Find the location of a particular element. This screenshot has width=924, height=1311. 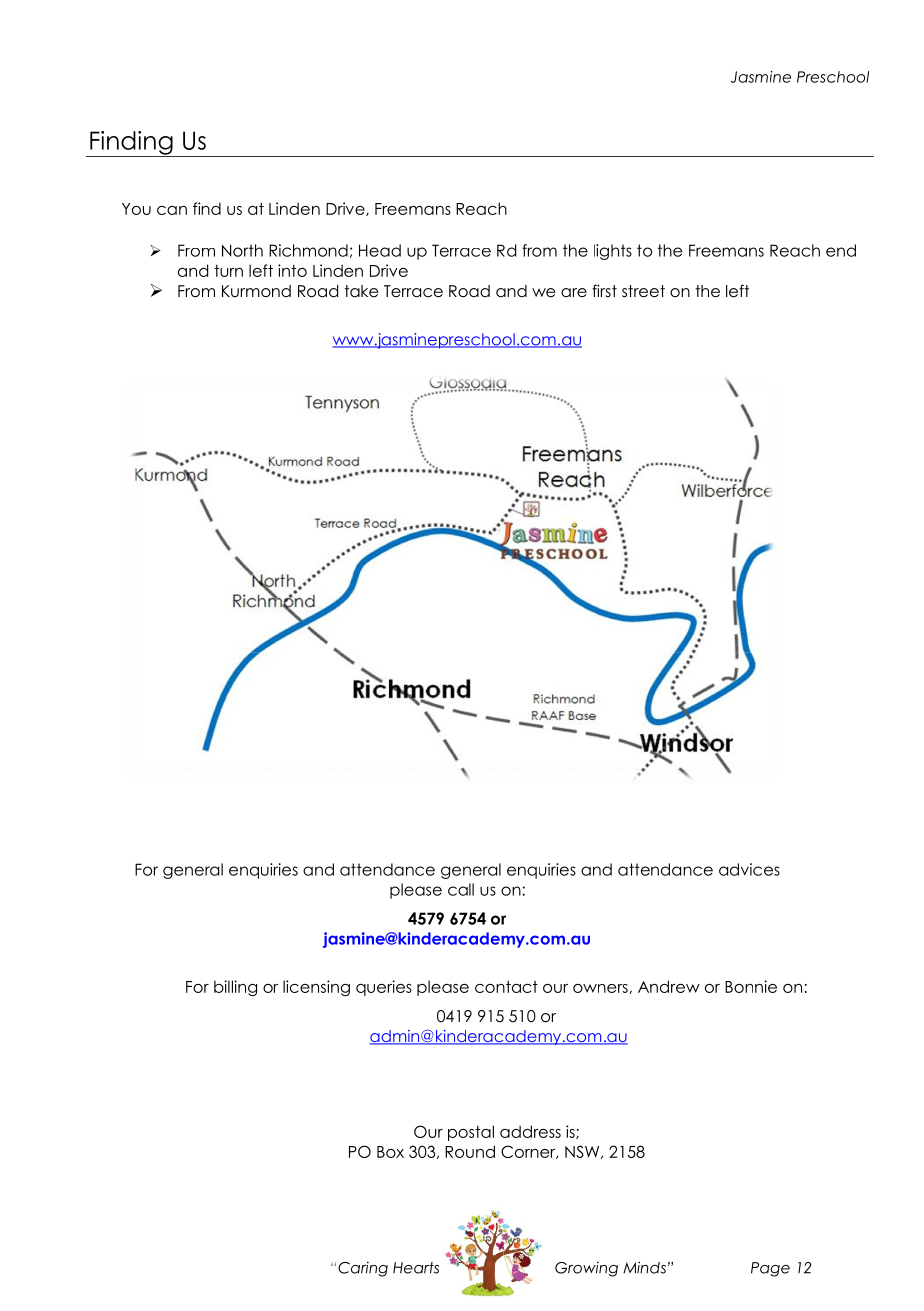

Hearts is located at coordinates (416, 1268).
